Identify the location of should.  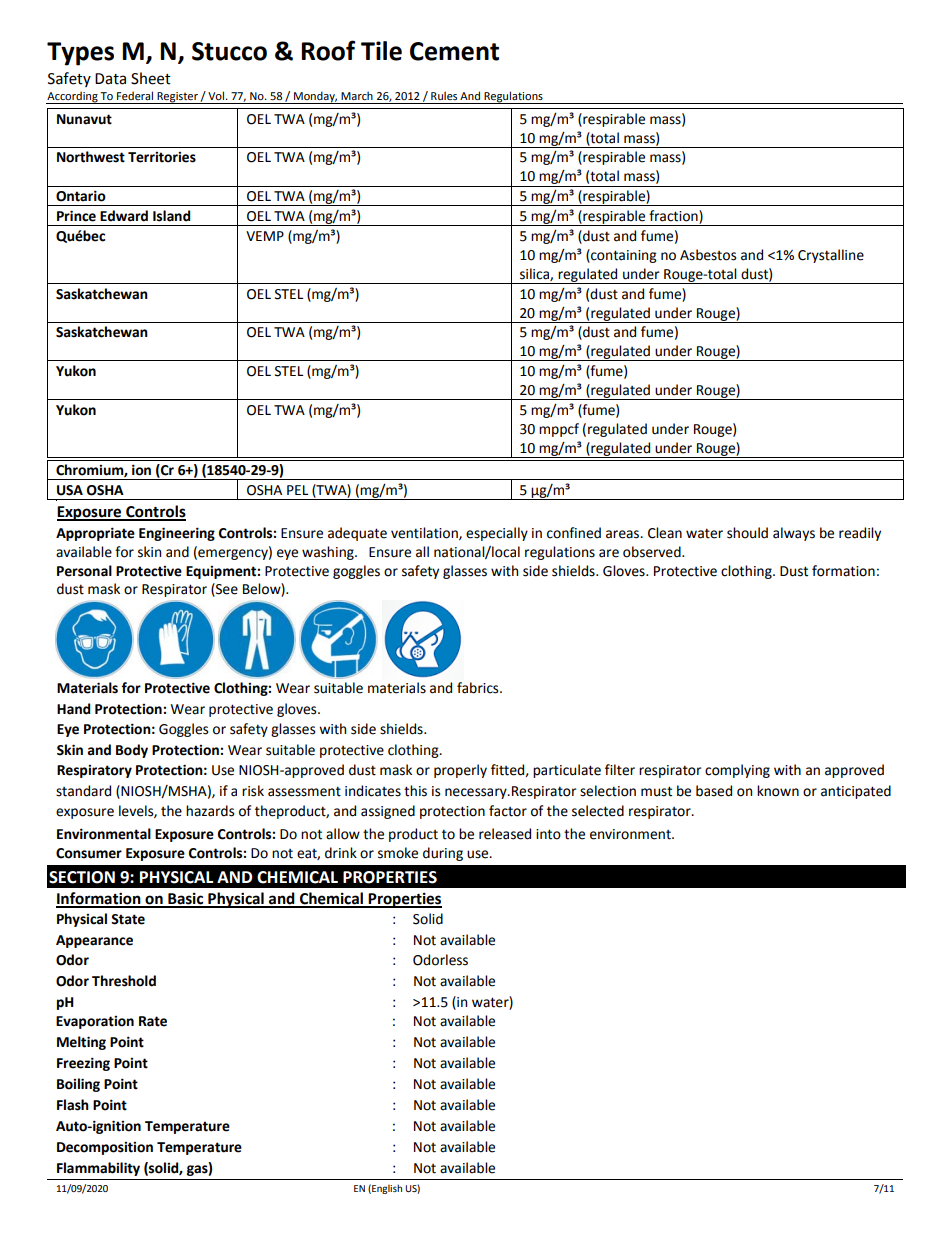
(747, 533).
